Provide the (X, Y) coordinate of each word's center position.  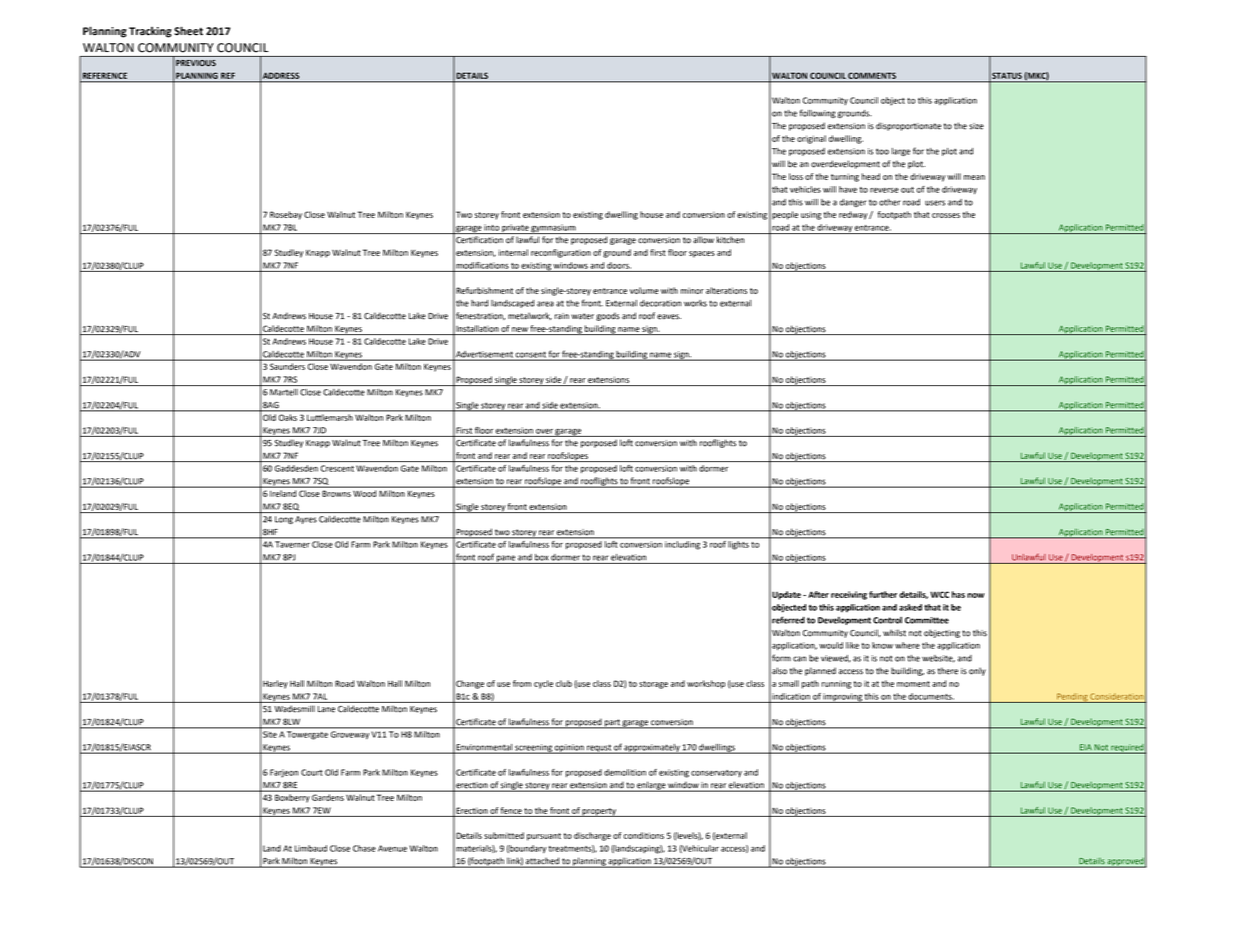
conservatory (716, 773)
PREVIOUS (196, 63)
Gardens (328, 797)
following (818, 113)
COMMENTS (872, 75)
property (599, 812)
